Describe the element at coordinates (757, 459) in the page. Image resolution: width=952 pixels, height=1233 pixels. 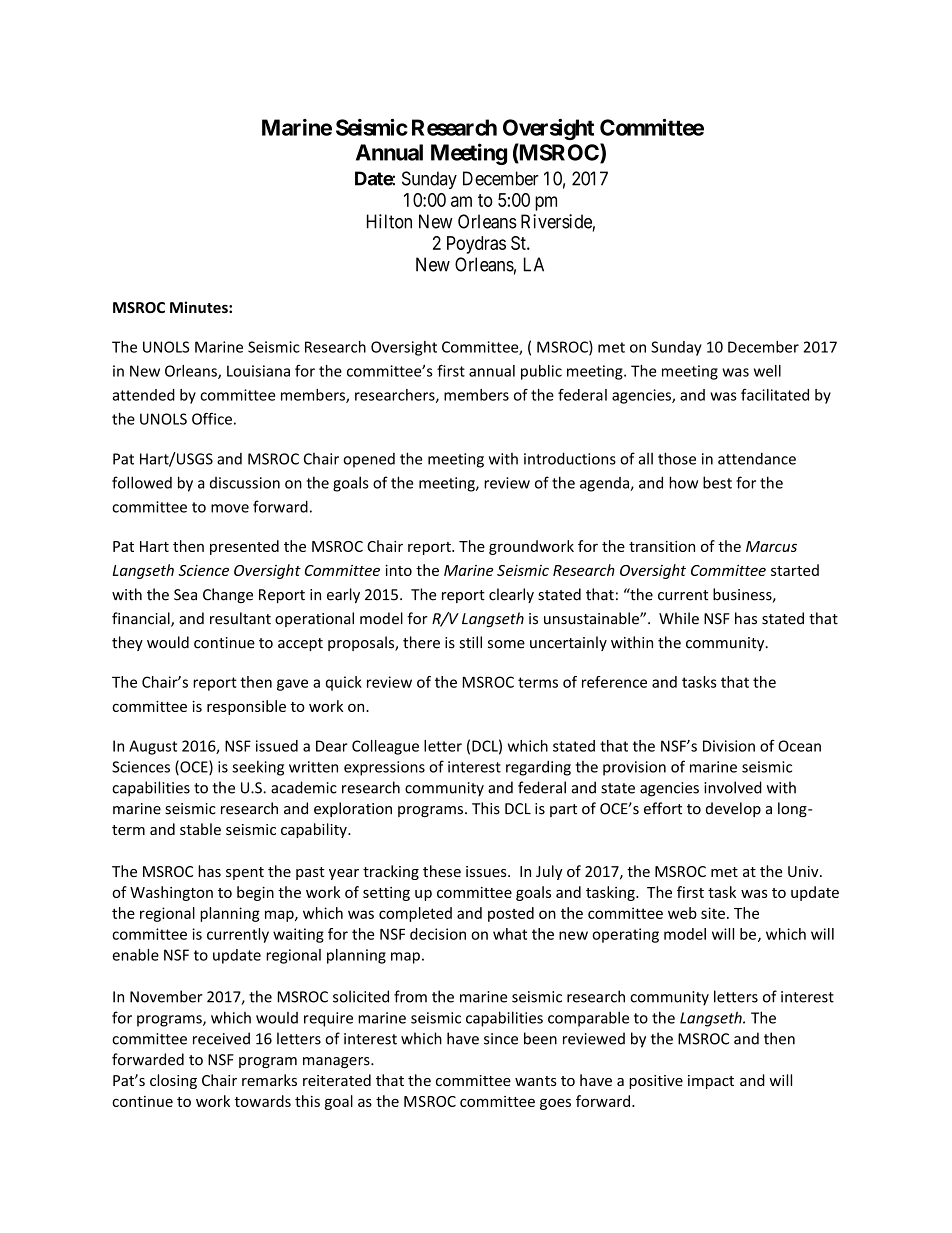
I see `attendance` at that location.
